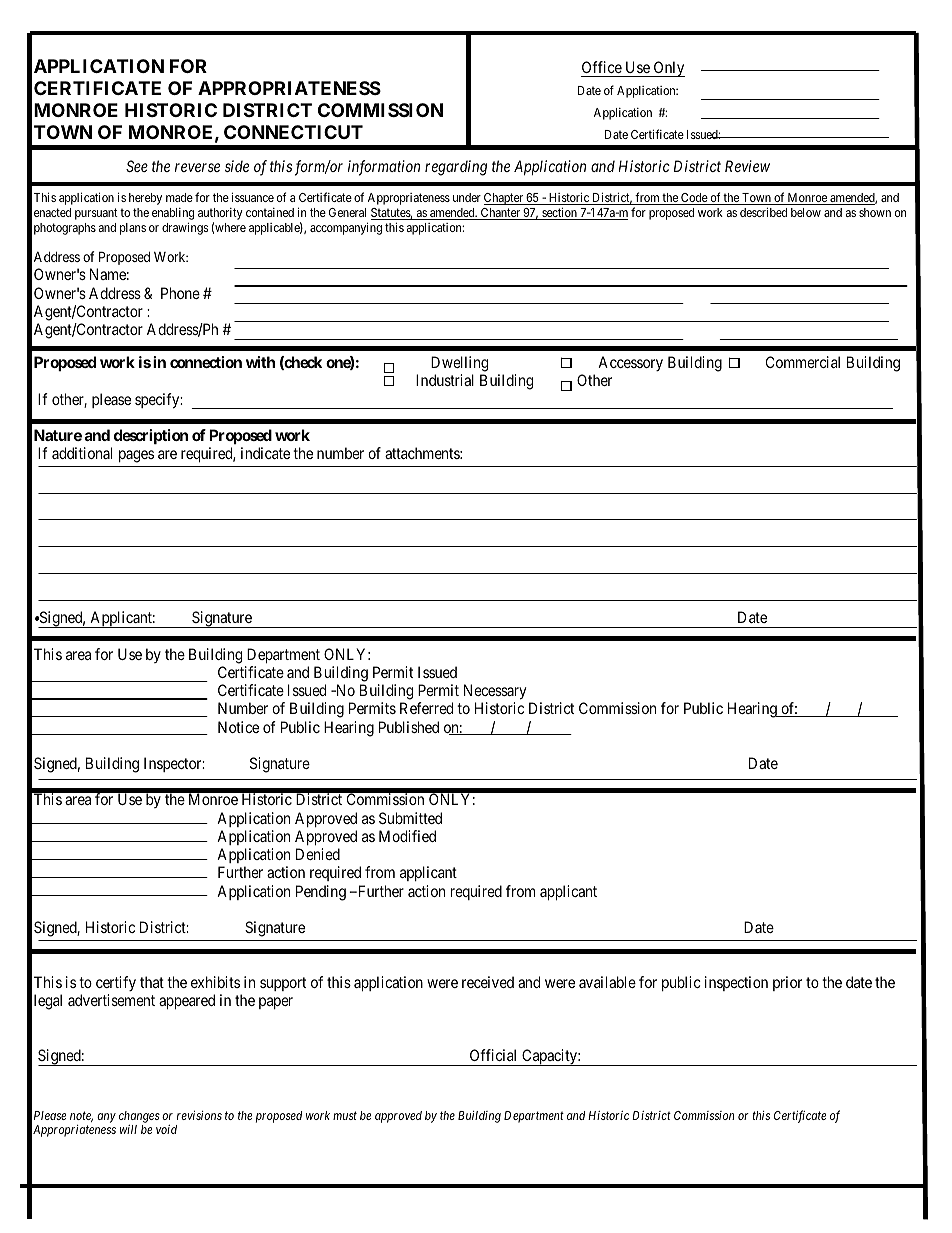 This image has height=1233, width=952. I want to click on pages, so click(136, 456).
